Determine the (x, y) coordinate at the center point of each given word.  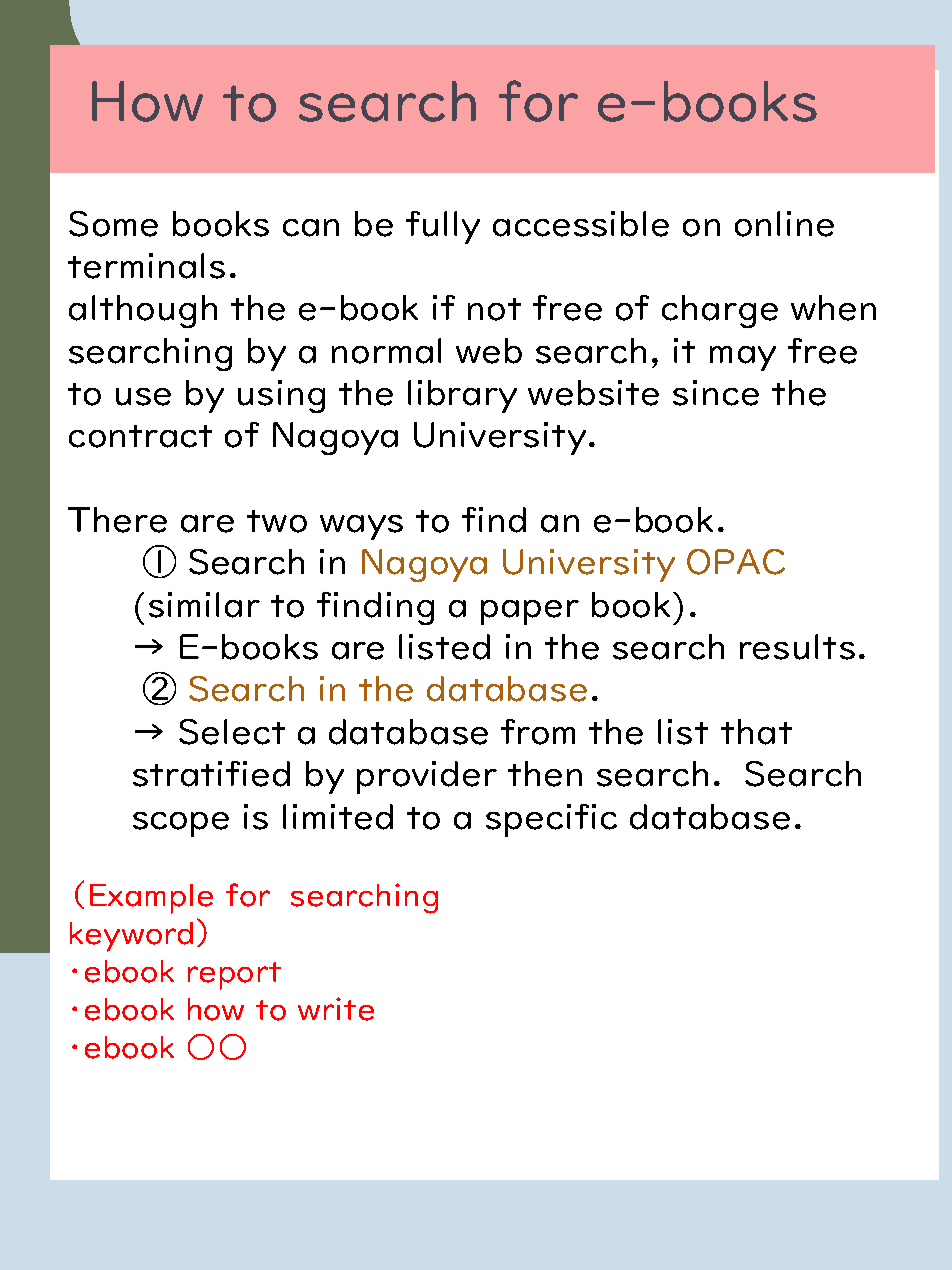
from (538, 732)
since (716, 393)
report (234, 976)
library (462, 396)
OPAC (736, 562)
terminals (146, 266)
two (277, 521)
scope (181, 824)
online (784, 224)
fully (443, 227)
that (756, 732)
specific (551, 820)
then (545, 774)
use (143, 397)
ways (361, 527)
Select (232, 732)
